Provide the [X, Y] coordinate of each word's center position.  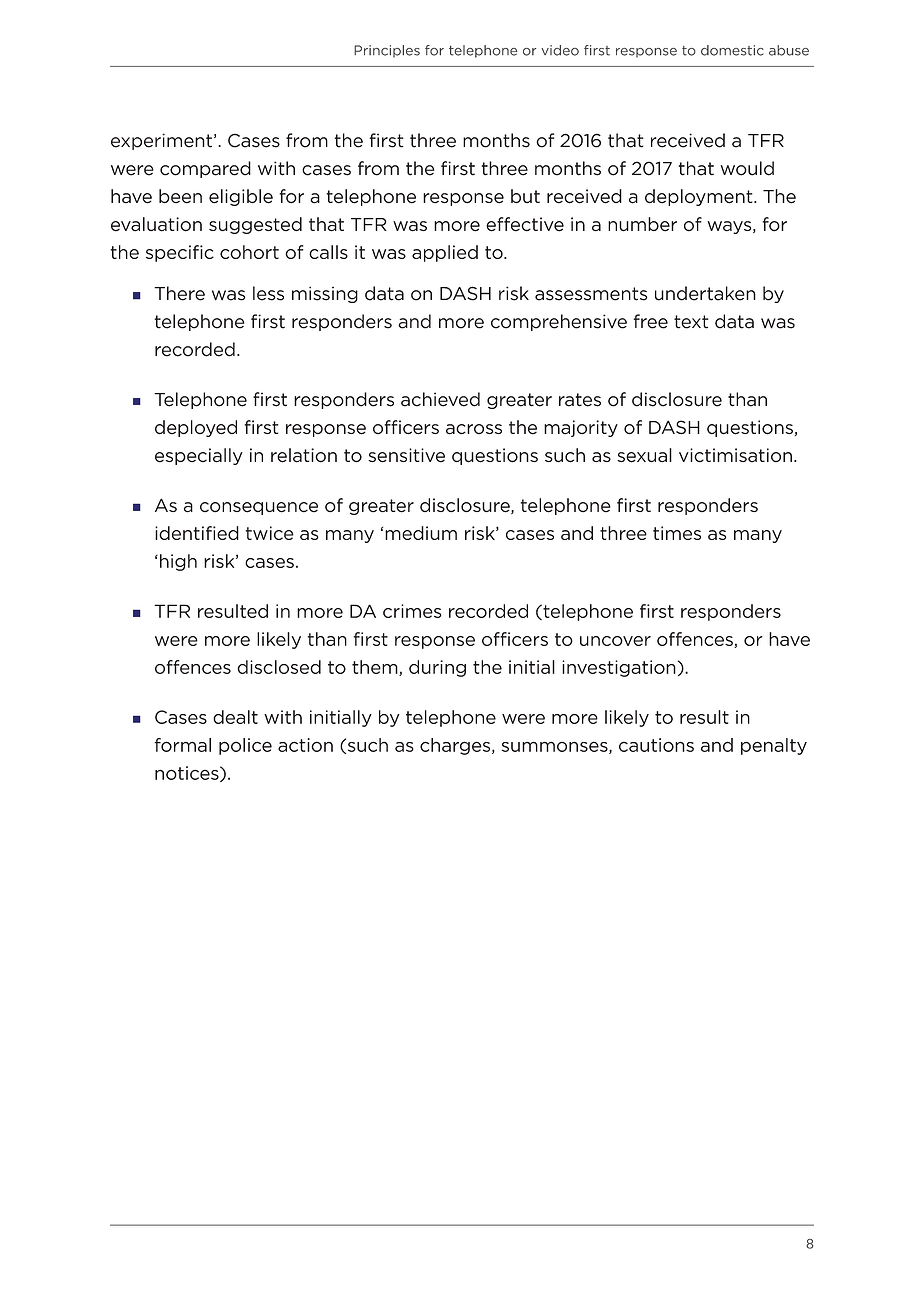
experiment [163, 141]
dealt [235, 717]
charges [456, 746]
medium [421, 533]
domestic [732, 50]
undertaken [705, 293]
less [268, 293]
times [677, 533]
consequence [259, 508]
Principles [387, 51]
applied [445, 253]
